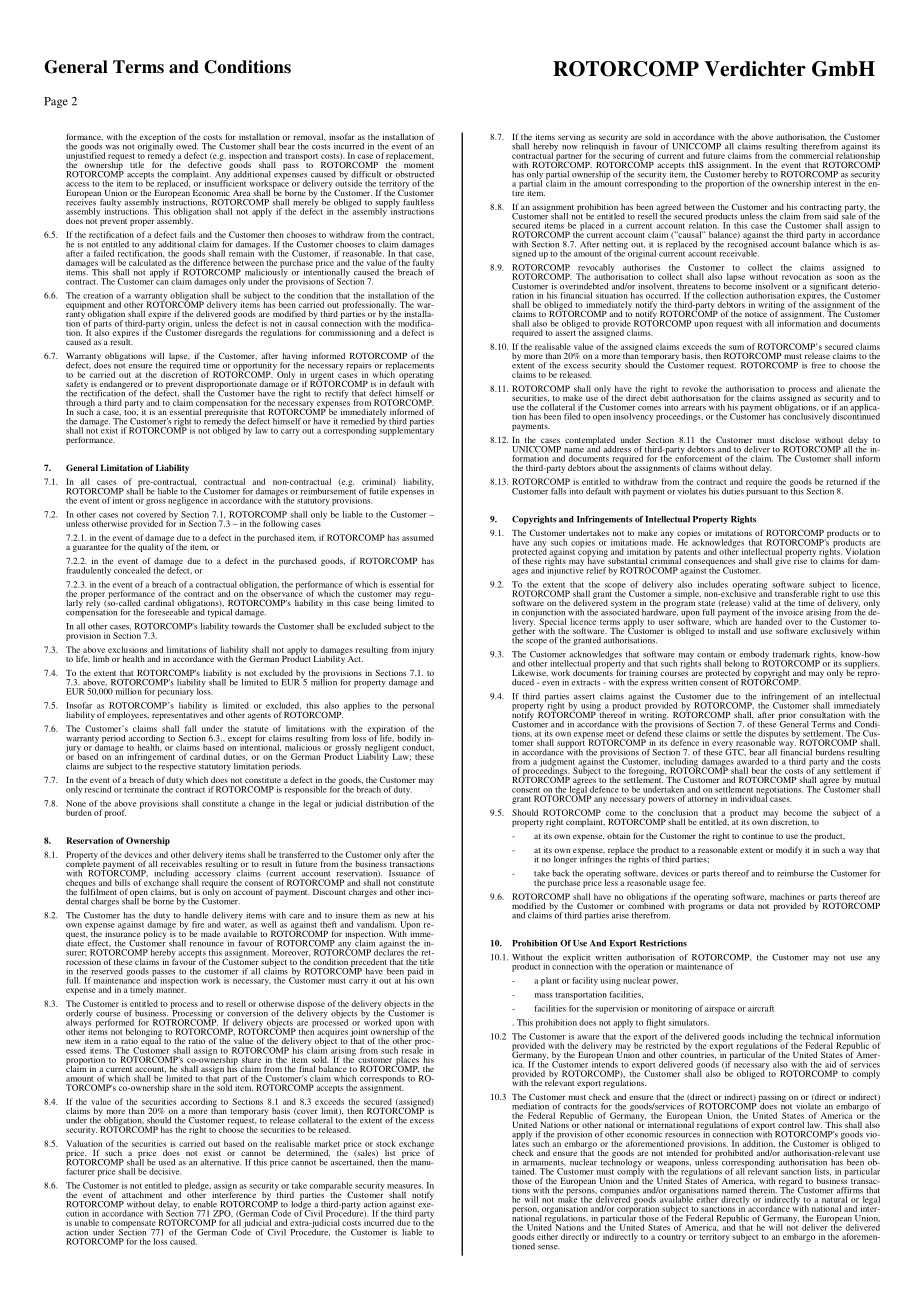 This screenshot has width=924, height=1308. I want to click on moment, so click(419, 165).
